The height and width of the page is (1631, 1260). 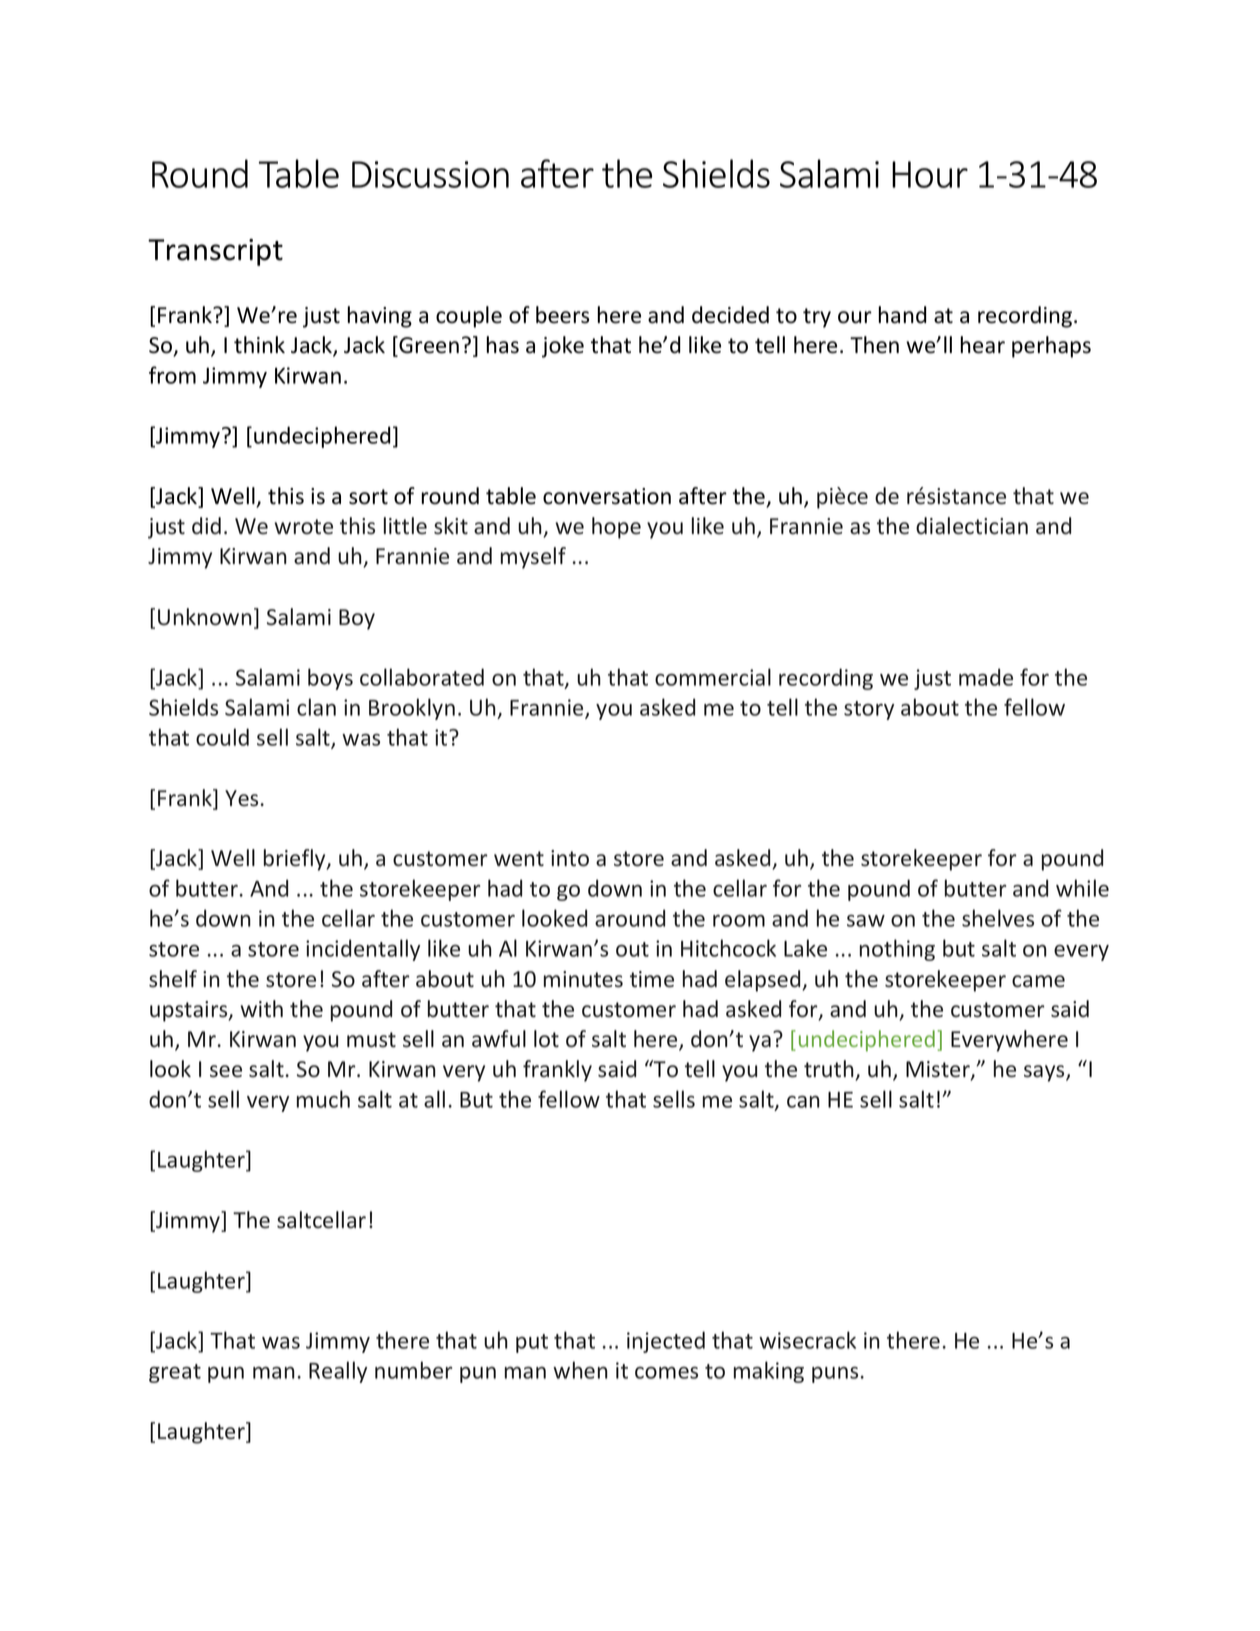 I want to click on conversation, so click(x=607, y=496).
